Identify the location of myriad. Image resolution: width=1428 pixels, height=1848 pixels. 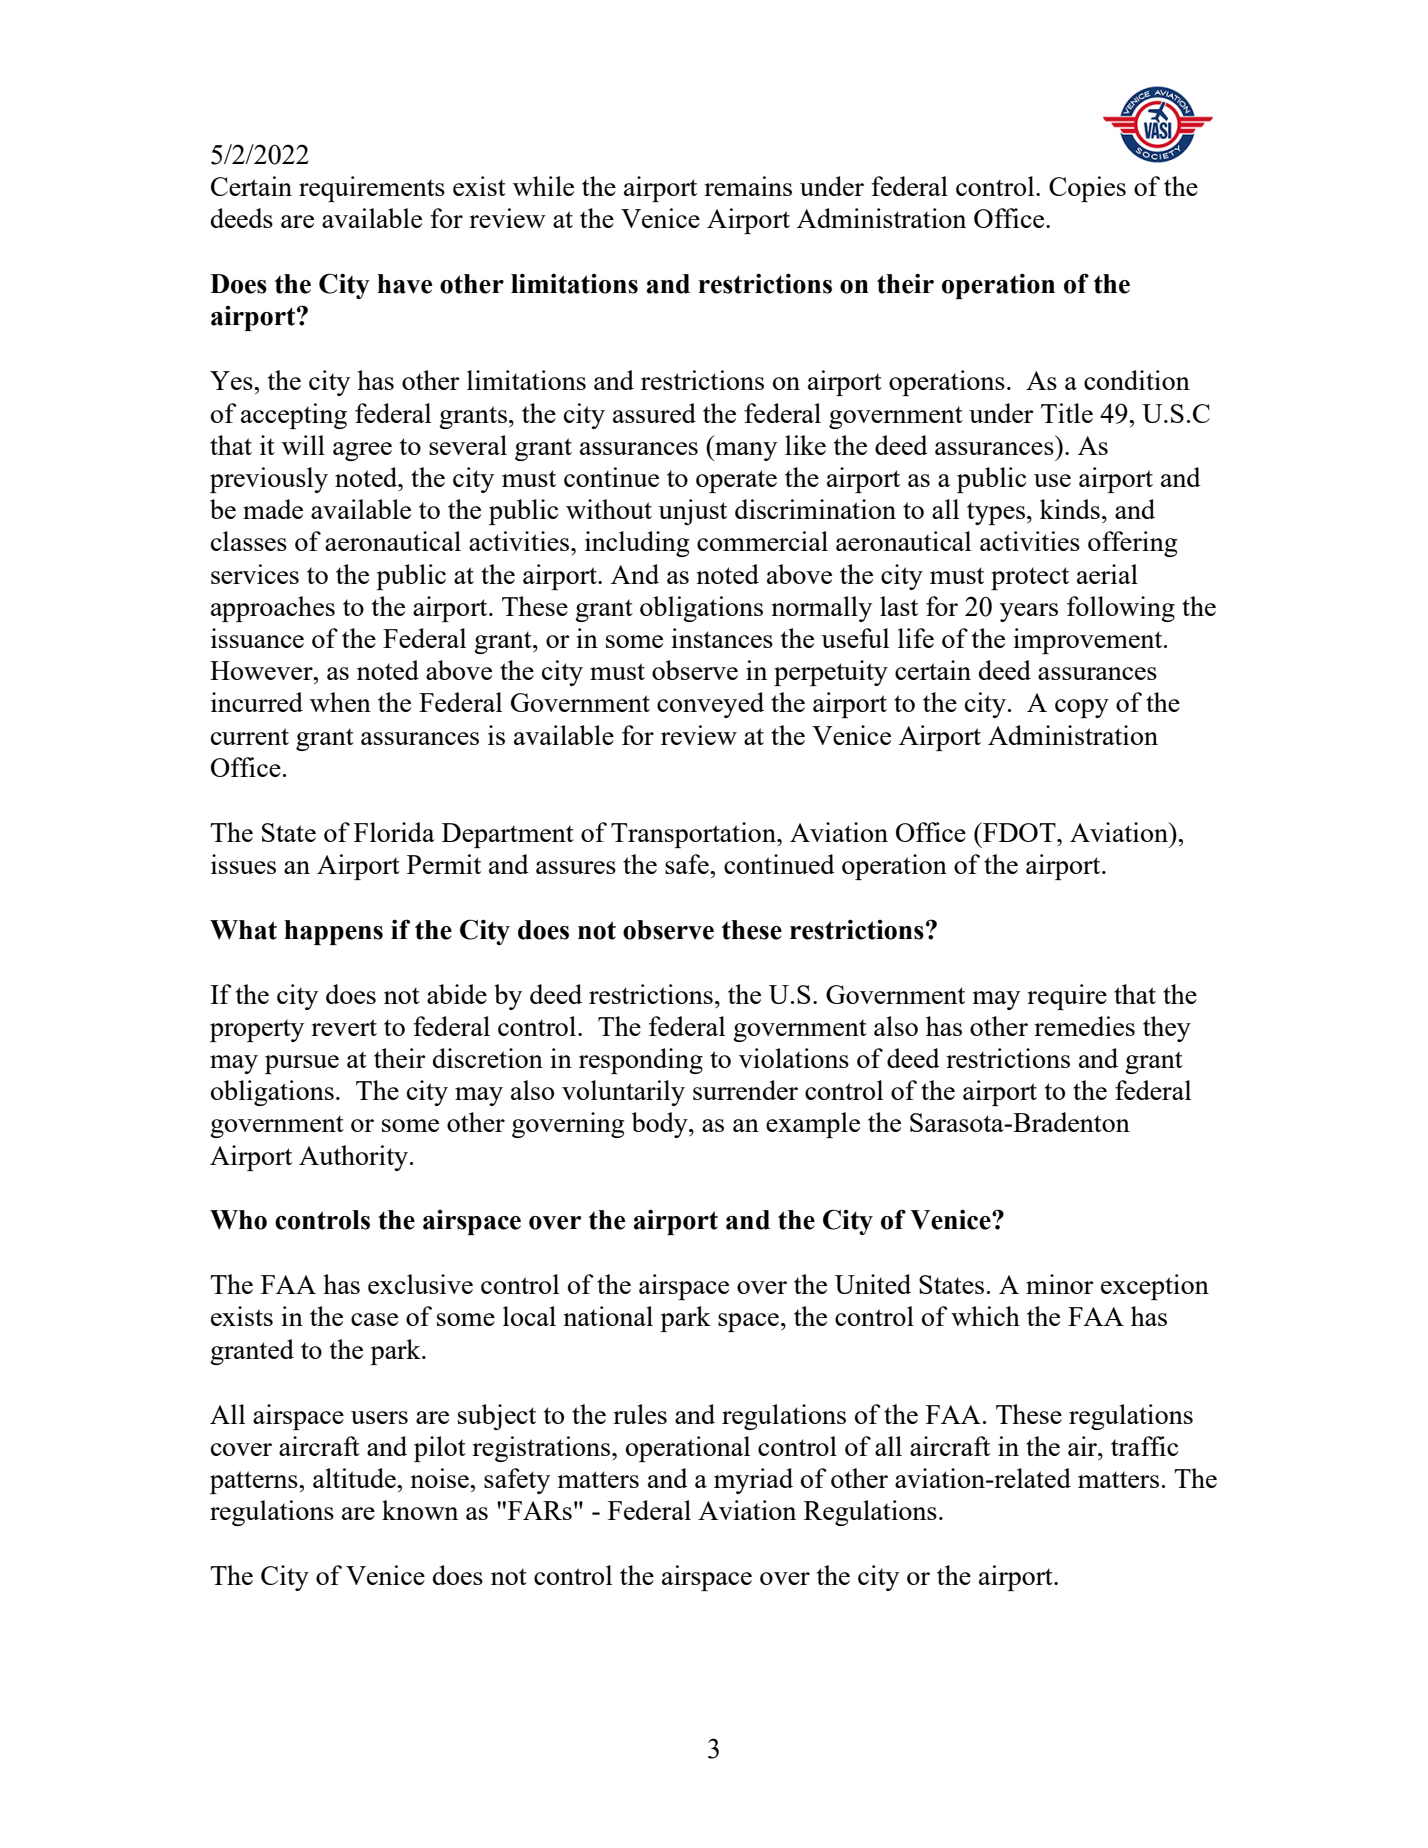
(753, 1481).
